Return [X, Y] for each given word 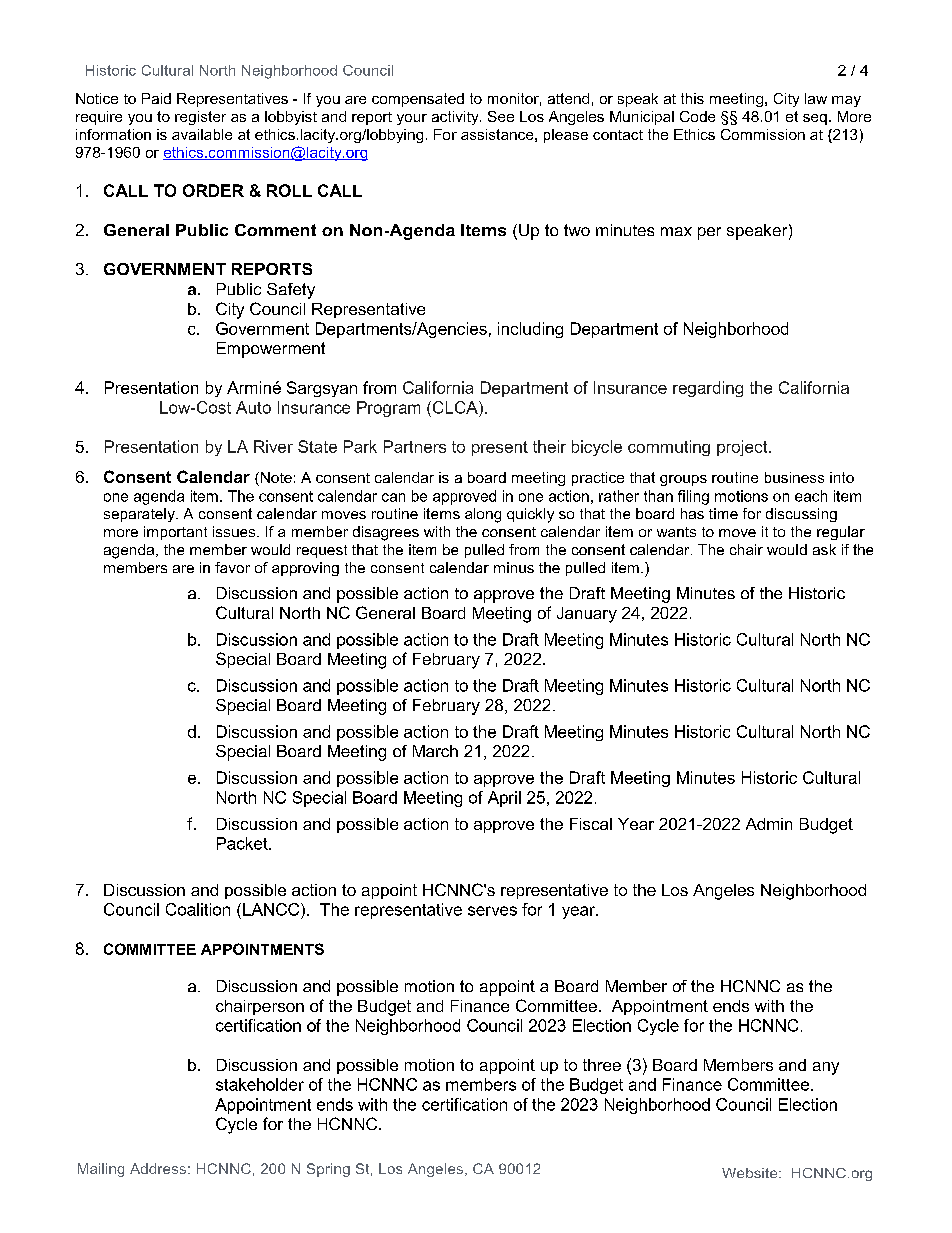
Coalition [198, 909]
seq [815, 119]
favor [232, 567]
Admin [769, 824]
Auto [253, 407]
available [202, 134]
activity [456, 118]
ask [824, 549]
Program [388, 409]
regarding [708, 389]
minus [514, 567]
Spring [328, 1170]
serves [492, 911]
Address [158, 1168]
